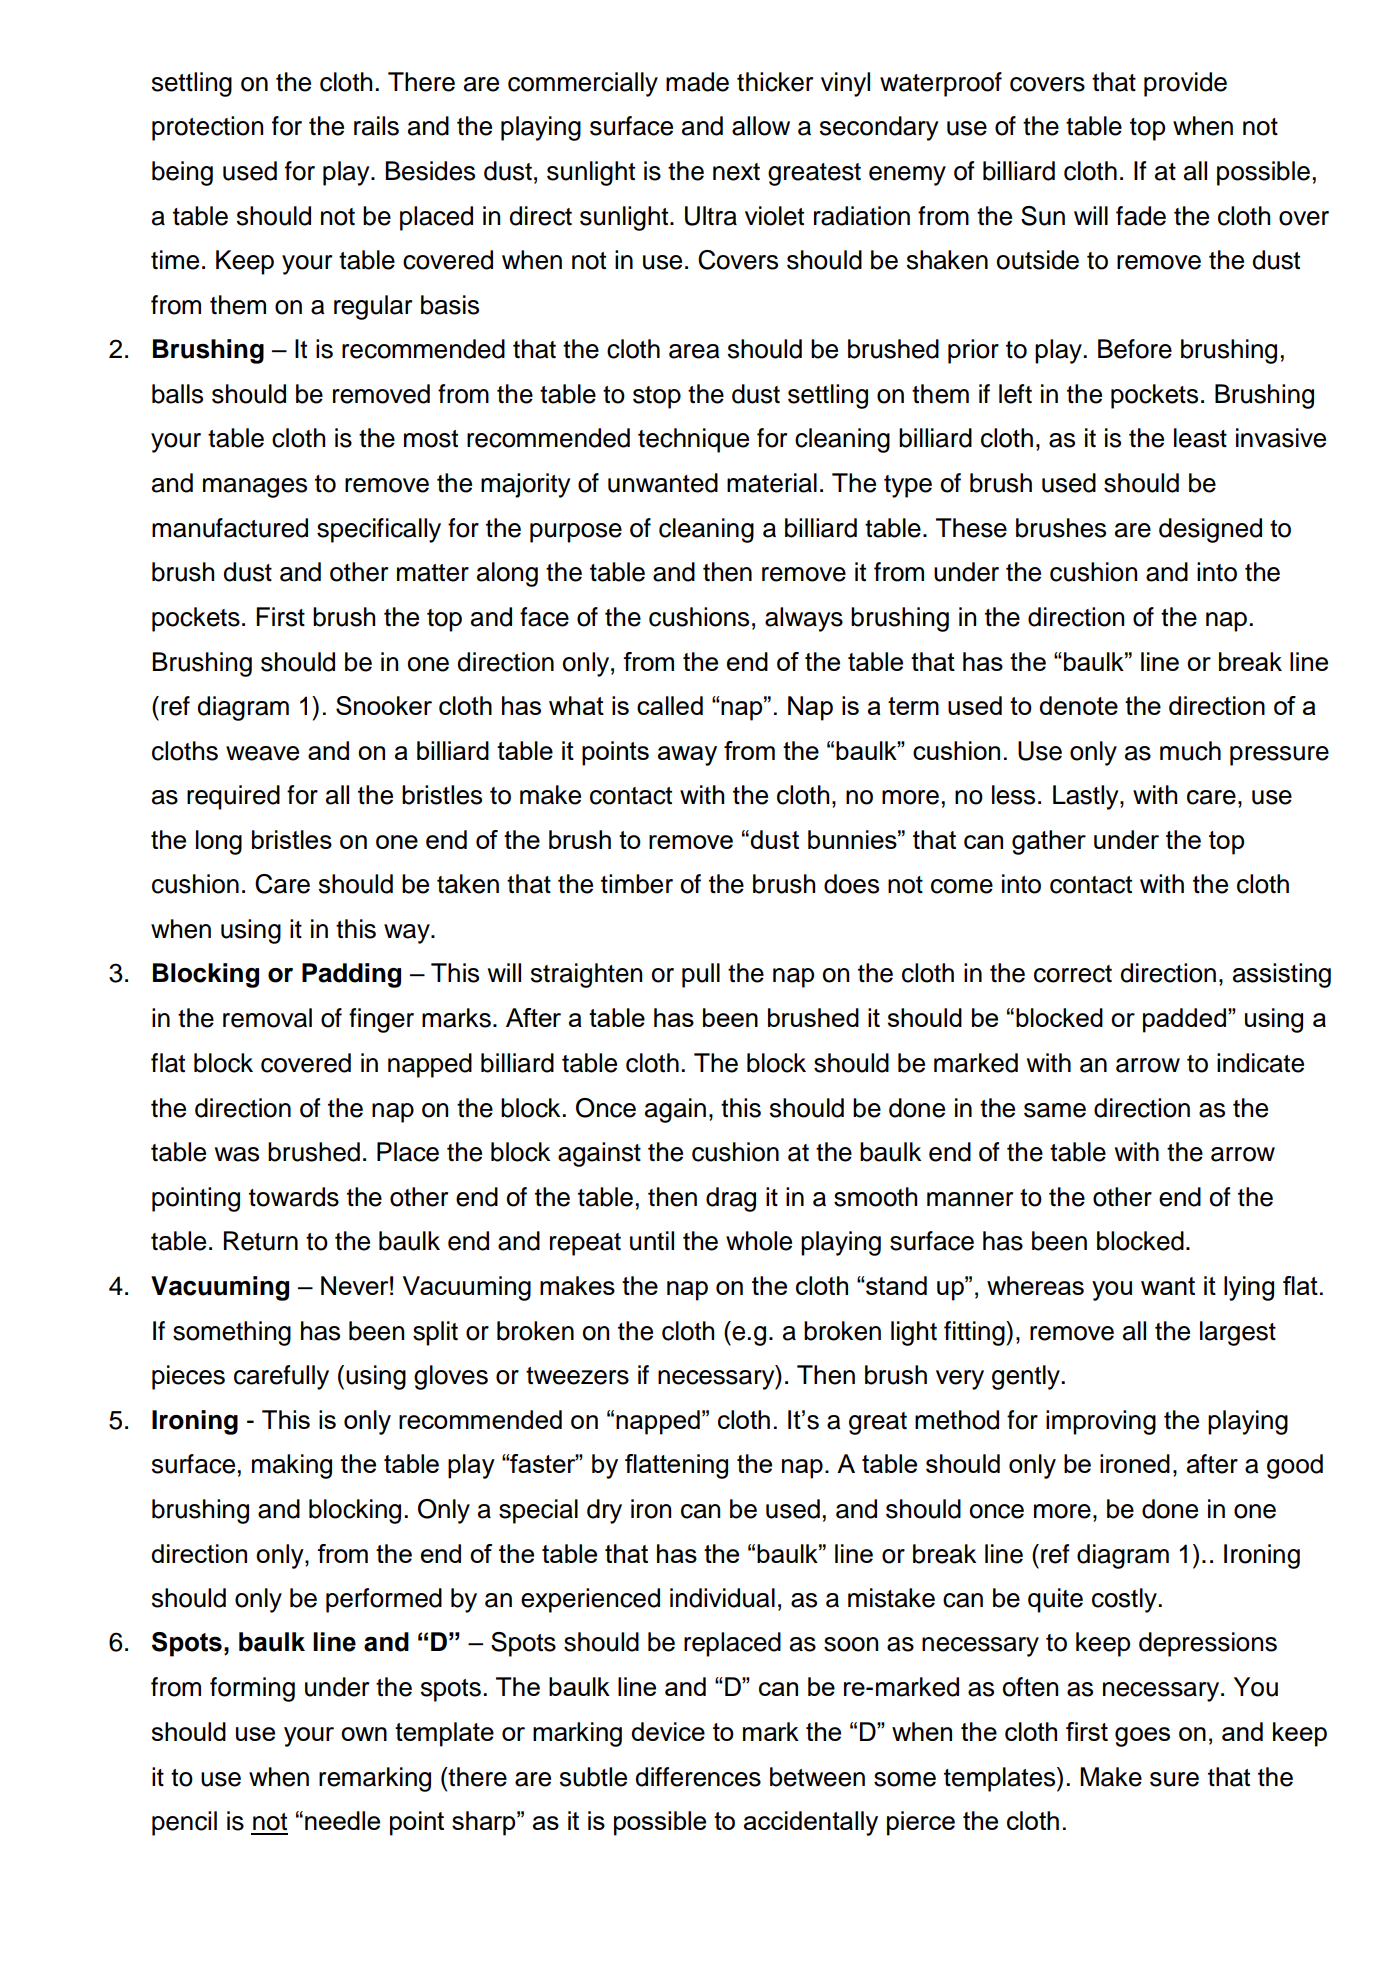 The width and height of the page is (1399, 1979). Describe the element at coordinates (761, 126) in the page. I see `allow` at that location.
